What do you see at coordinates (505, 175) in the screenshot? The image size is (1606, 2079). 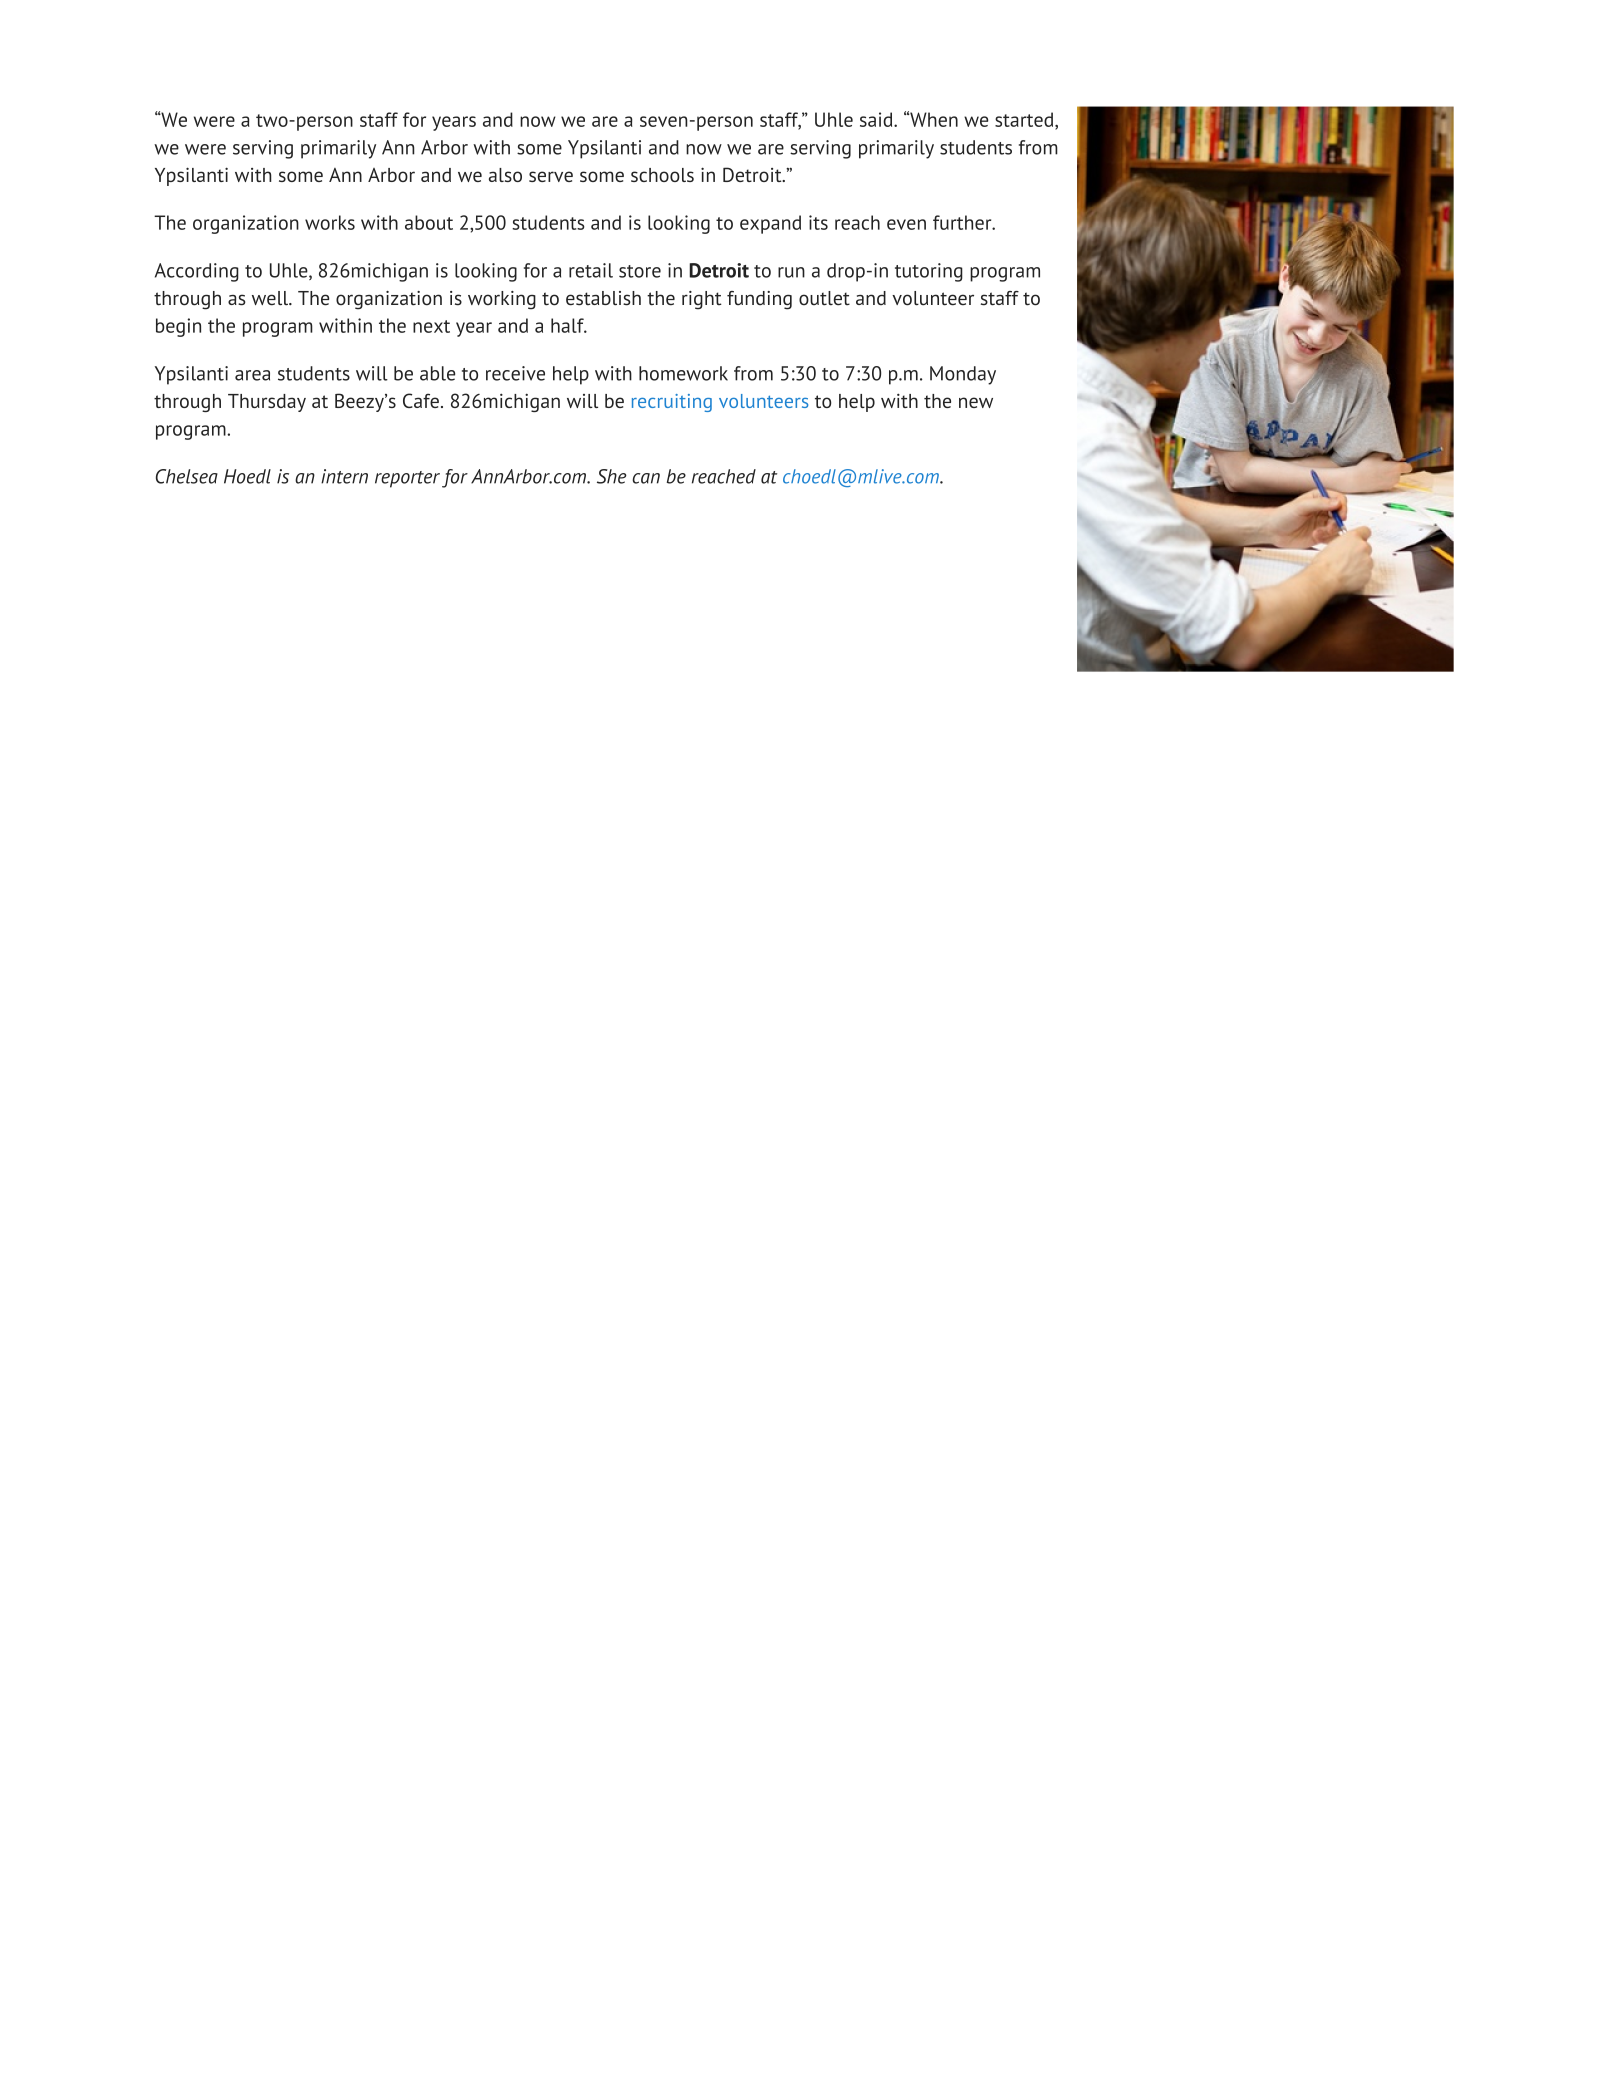 I see `also` at bounding box center [505, 175].
